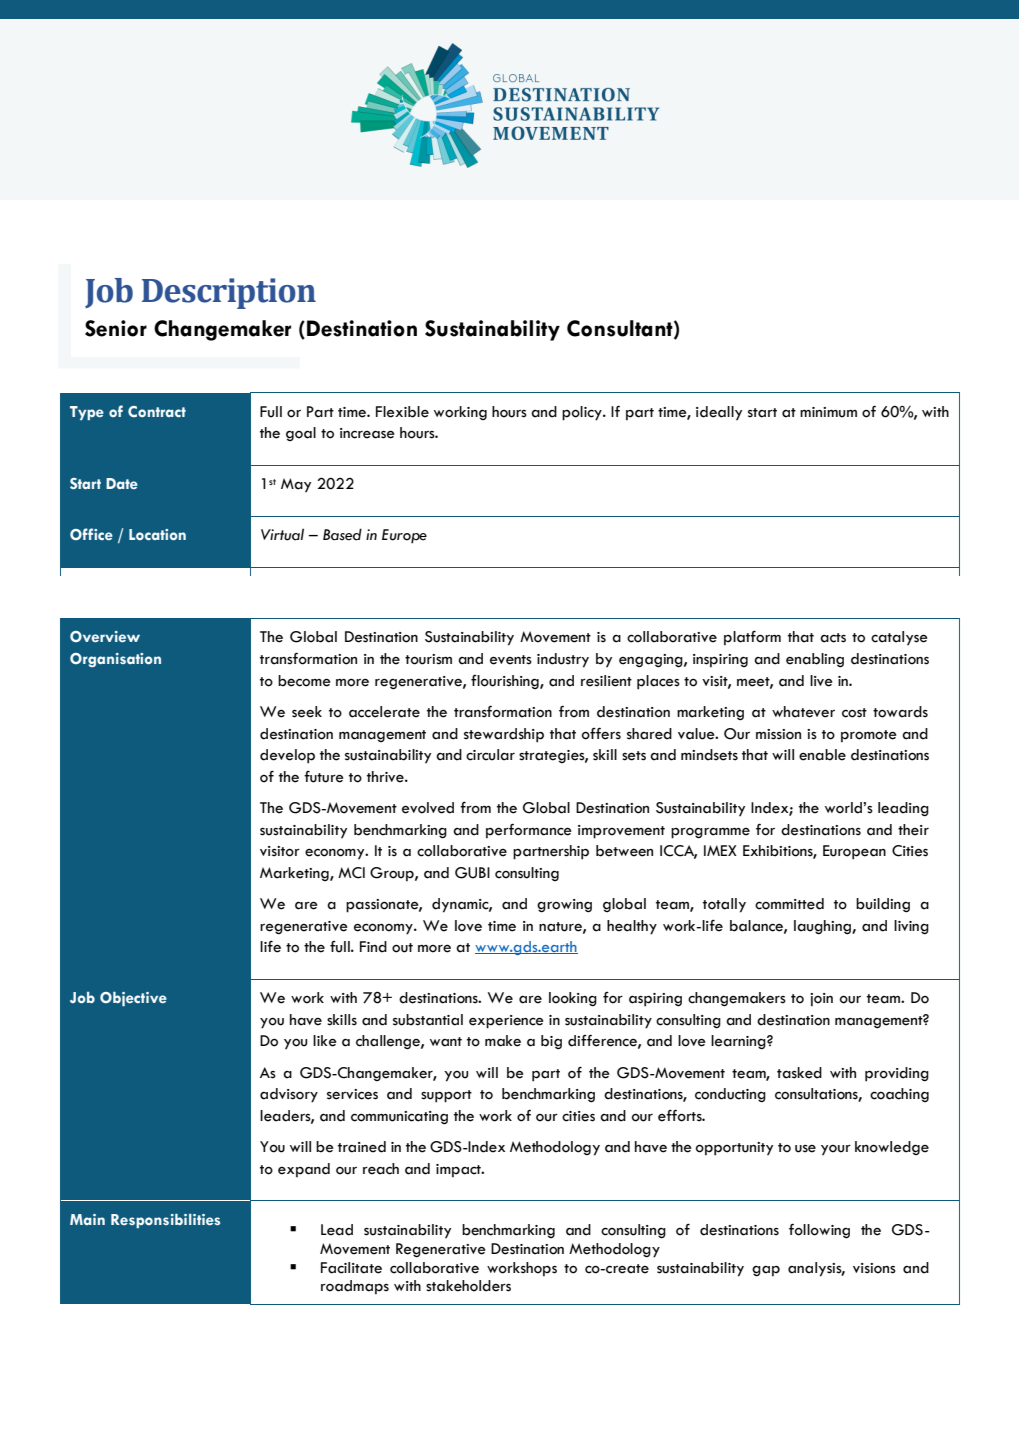 This screenshot has width=1019, height=1442. I want to click on acts, so click(833, 638).
